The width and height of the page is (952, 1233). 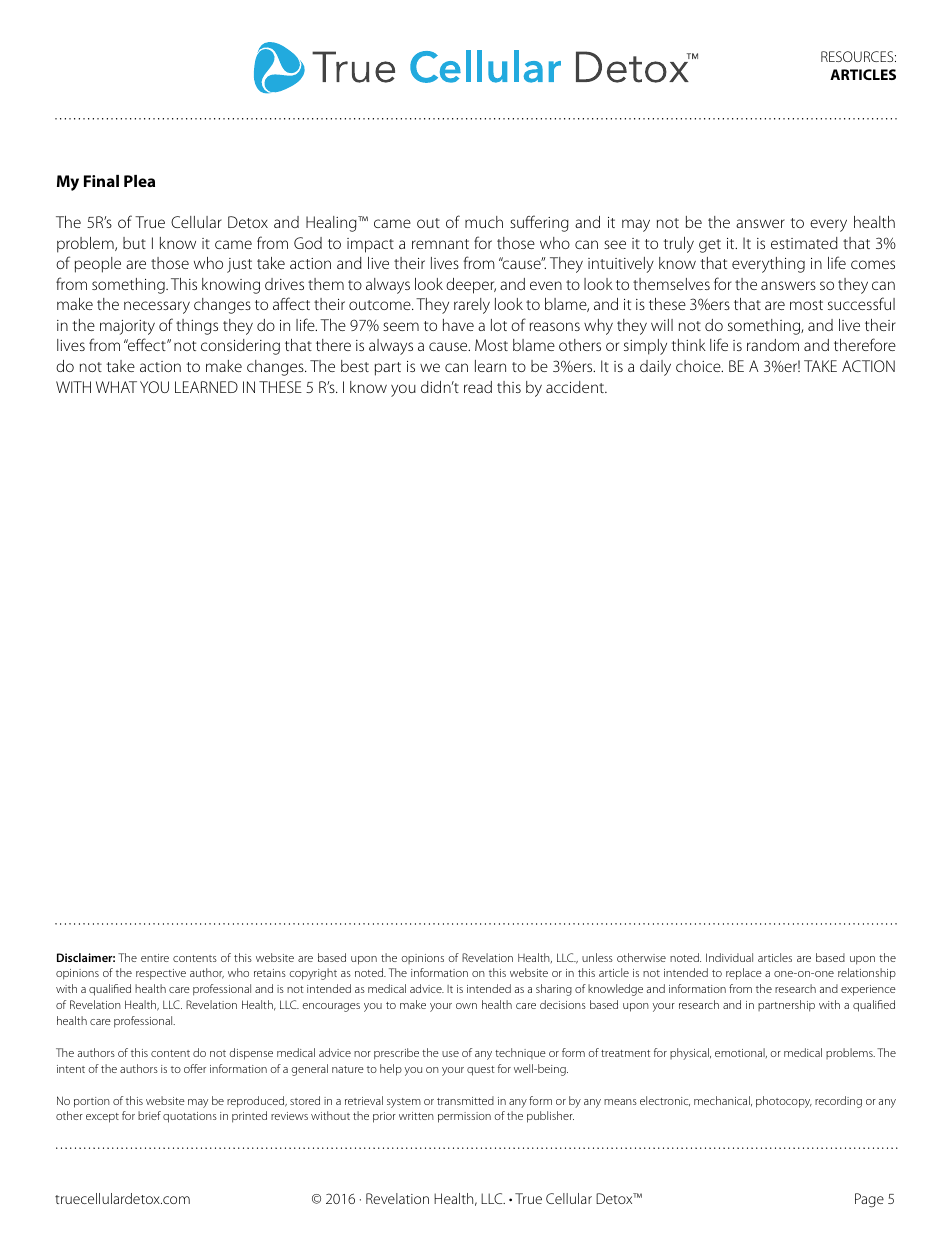 I want to click on unless, so click(x=597, y=957).
